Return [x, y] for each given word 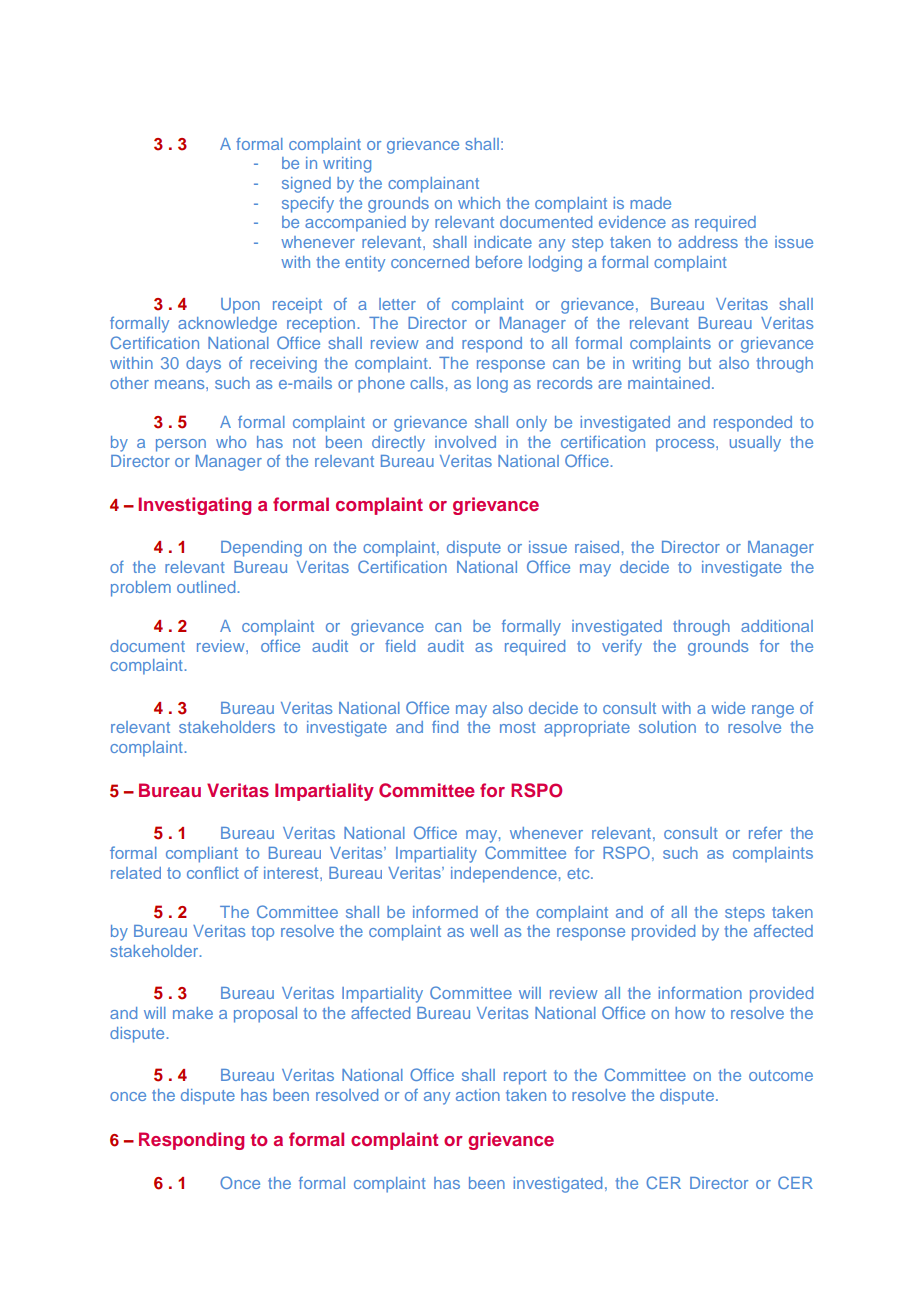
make [193, 1013]
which [479, 203]
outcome [781, 1075]
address [708, 242]
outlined [206, 587]
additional [777, 626]
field [400, 645]
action [478, 1095]
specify [308, 204]
